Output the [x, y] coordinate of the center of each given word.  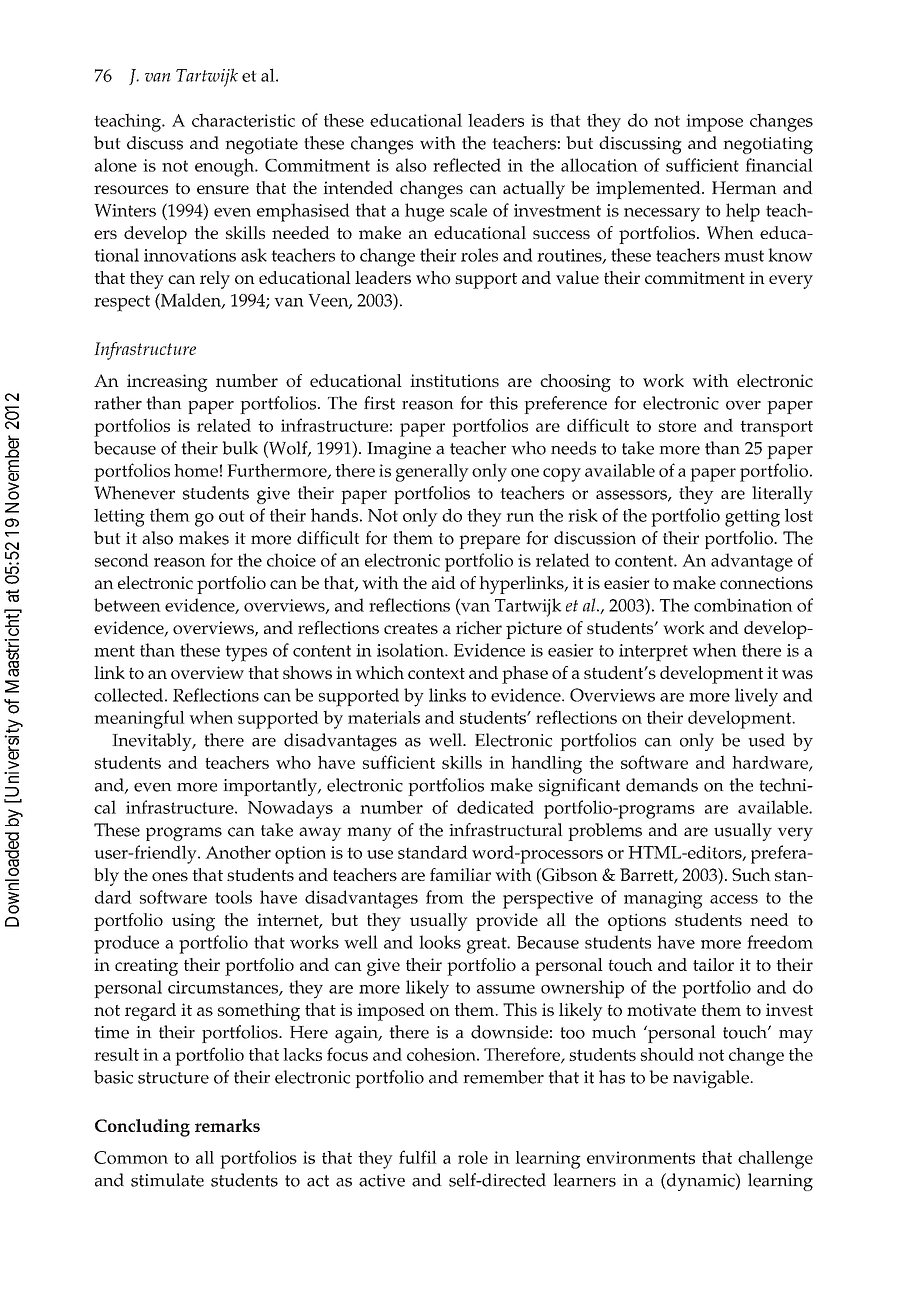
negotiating [768, 145]
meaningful [139, 719]
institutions [454, 380]
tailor [713, 964]
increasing [167, 383]
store [677, 426]
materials [384, 717]
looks [440, 942]
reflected [467, 165]
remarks [227, 1125]
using [193, 922]
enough [225, 167]
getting [752, 518]
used [766, 740]
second [122, 560]
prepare [489, 542]
